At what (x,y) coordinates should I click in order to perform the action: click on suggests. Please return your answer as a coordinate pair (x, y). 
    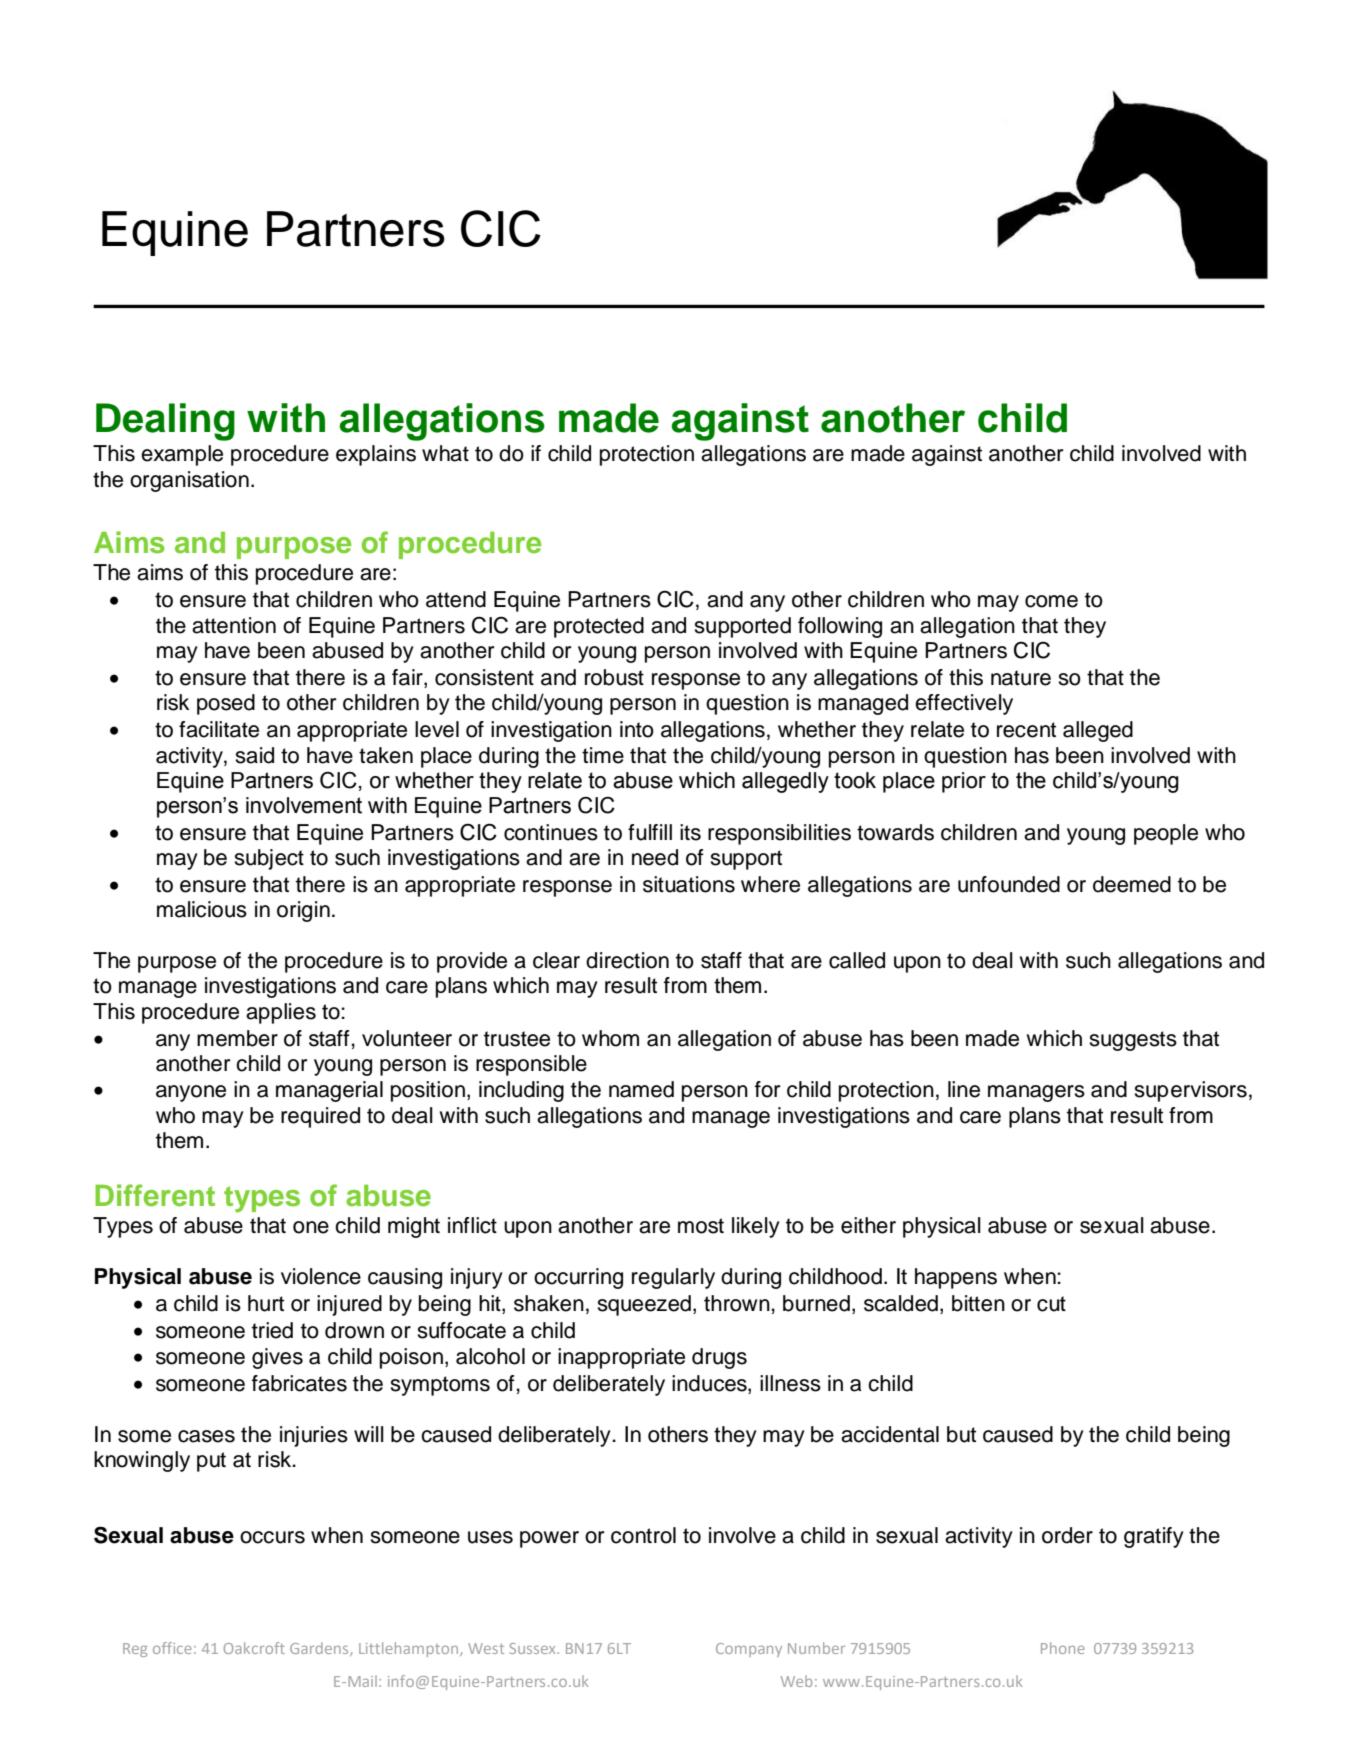
    Looking at the image, I should click on (1133, 1041).
